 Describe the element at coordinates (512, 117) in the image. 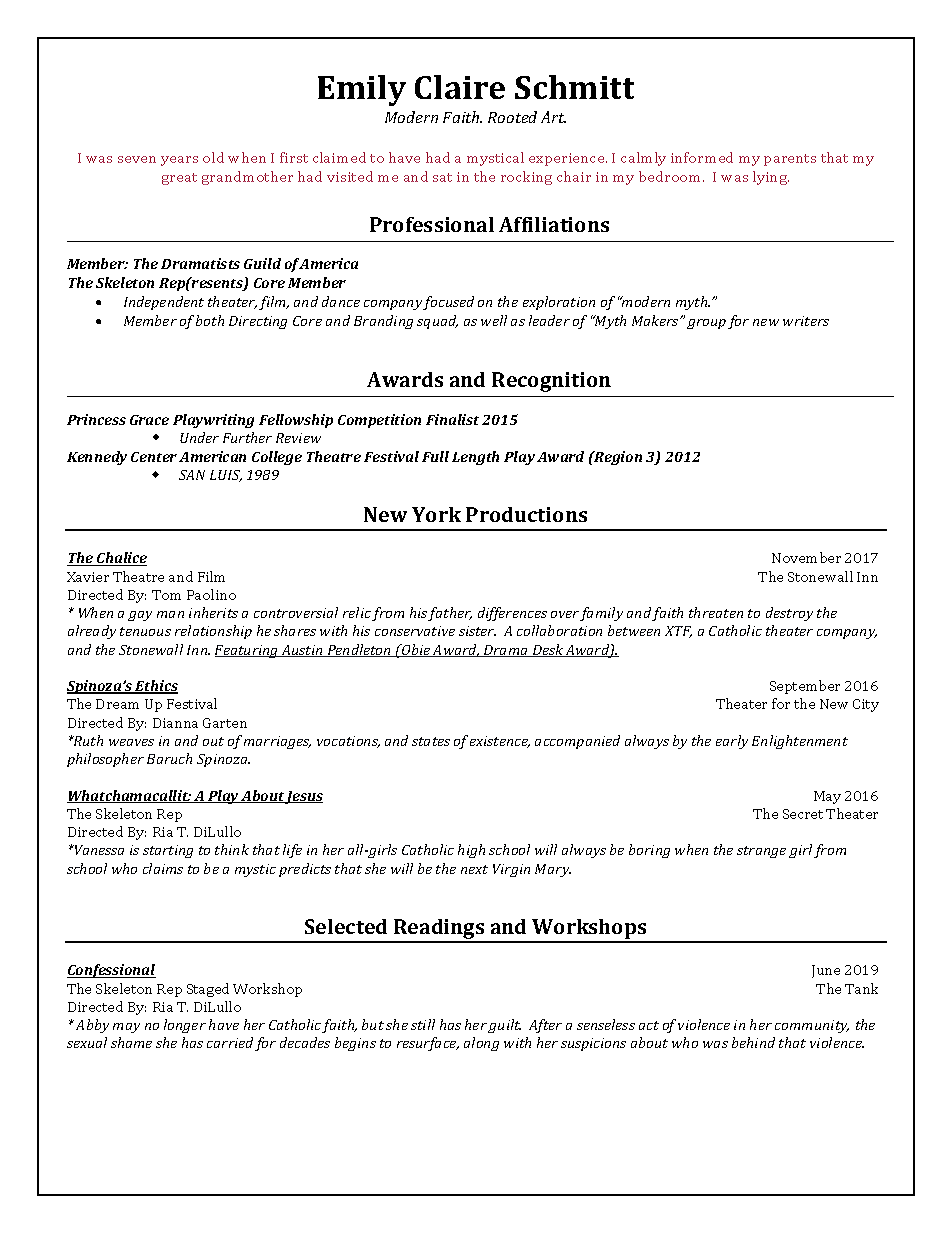

I see `Rooted` at that location.
